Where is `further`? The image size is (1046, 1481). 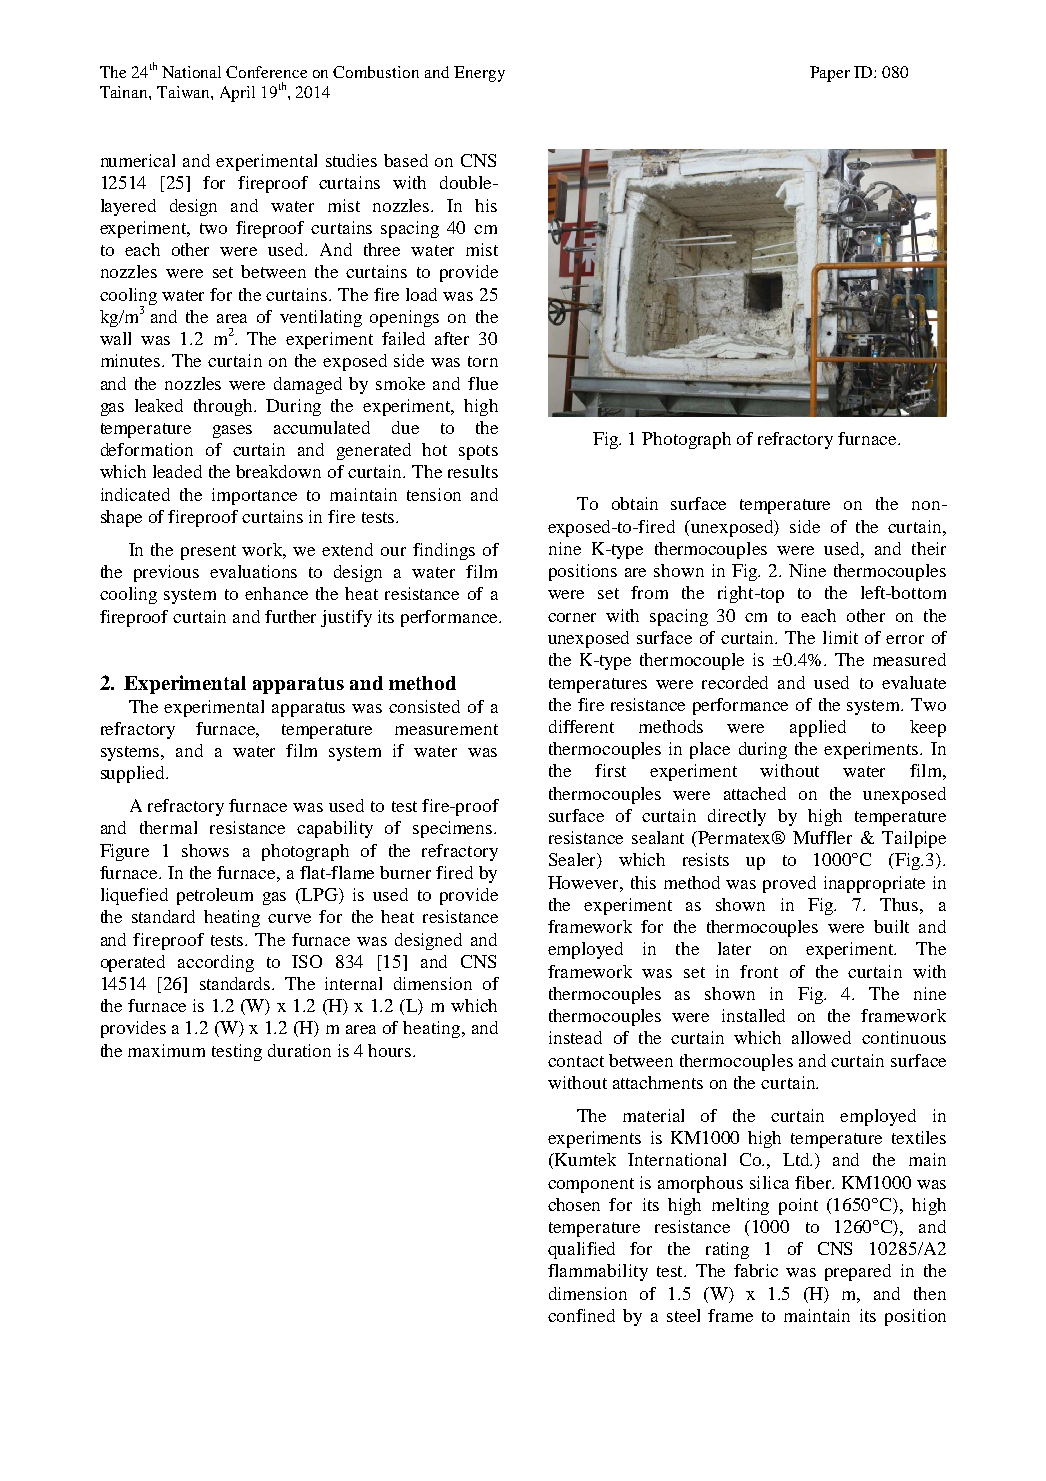 further is located at coordinates (290, 616).
